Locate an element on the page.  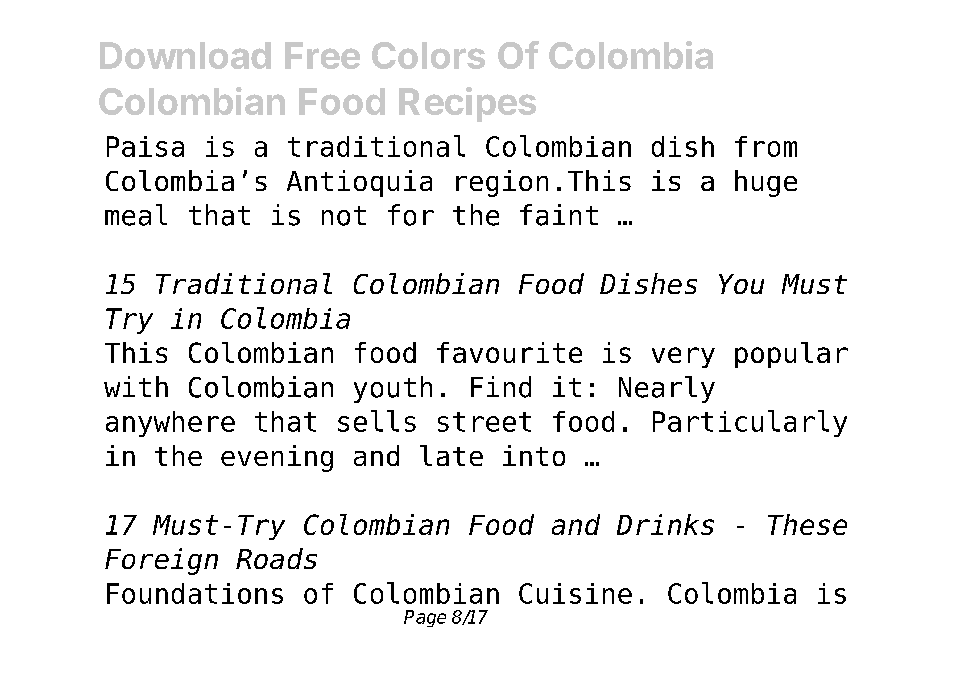
faint is located at coordinates (559, 215).
